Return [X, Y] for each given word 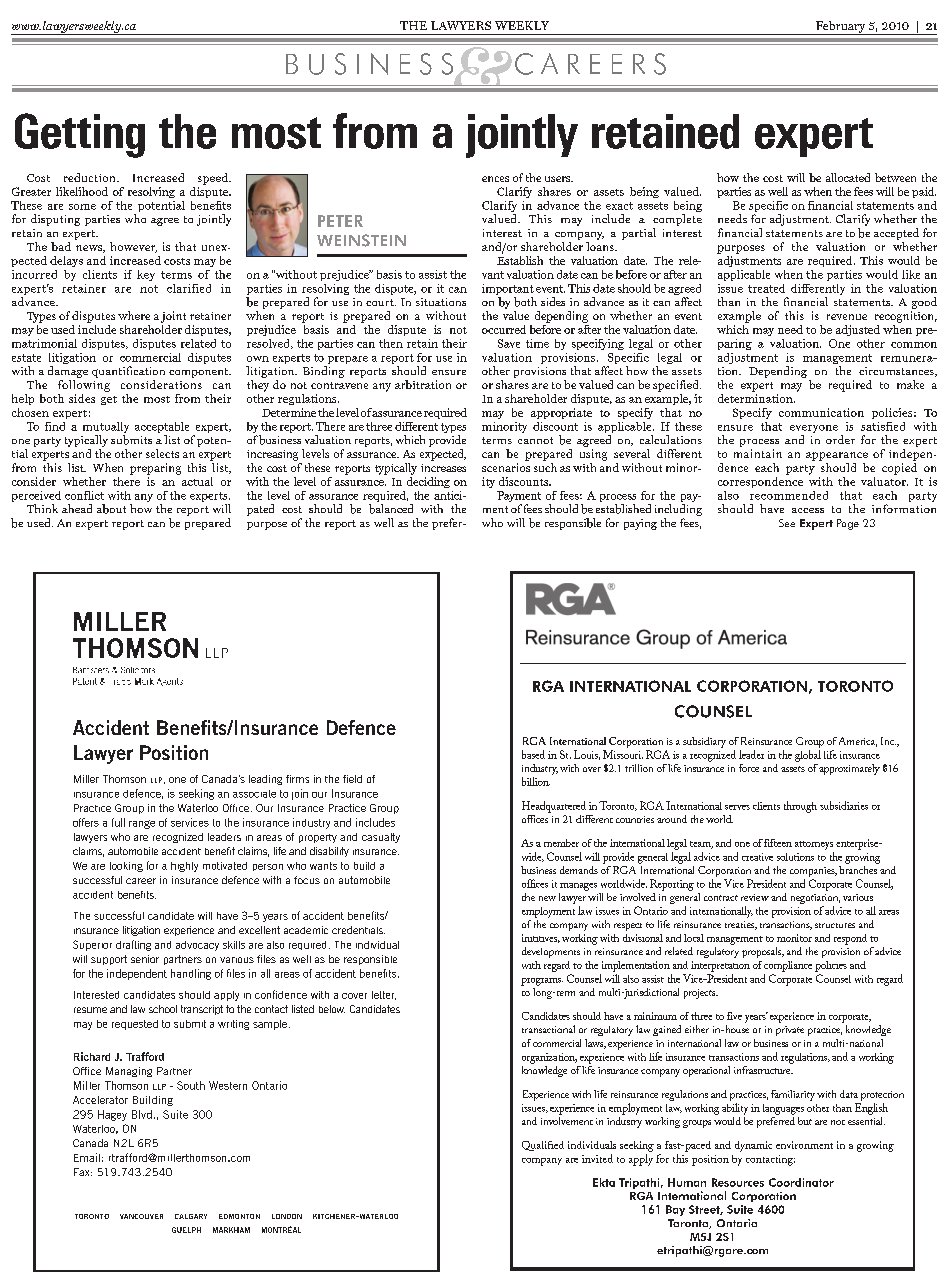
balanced [391, 509]
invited [597, 1158]
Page [848, 524]
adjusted [858, 330]
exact [619, 206]
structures [835, 925]
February [840, 28]
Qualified [543, 1146]
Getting [80, 135]
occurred [504, 329]
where [134, 315]
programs [542, 982]
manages [578, 887]
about [111, 509]
